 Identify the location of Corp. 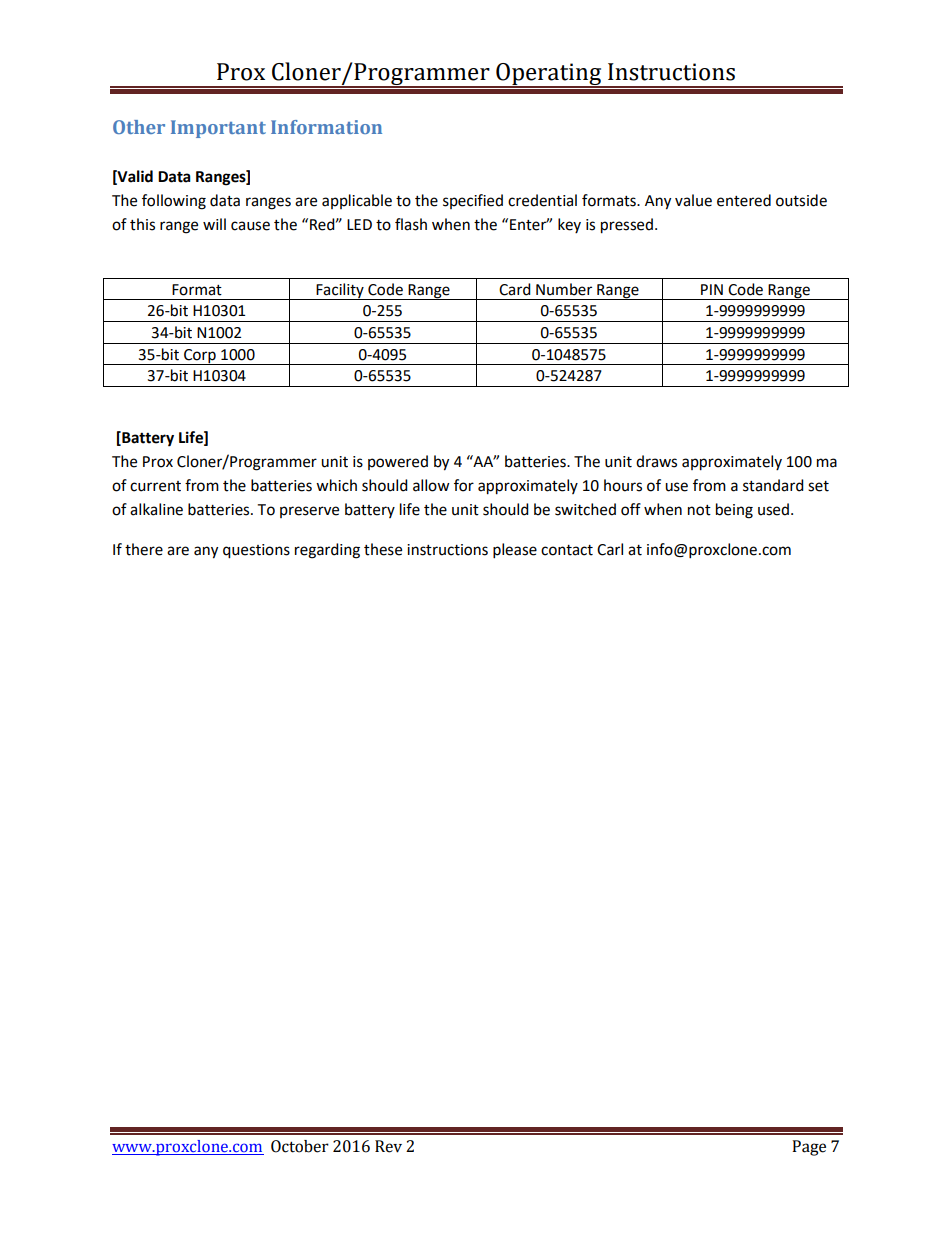
(200, 357).
